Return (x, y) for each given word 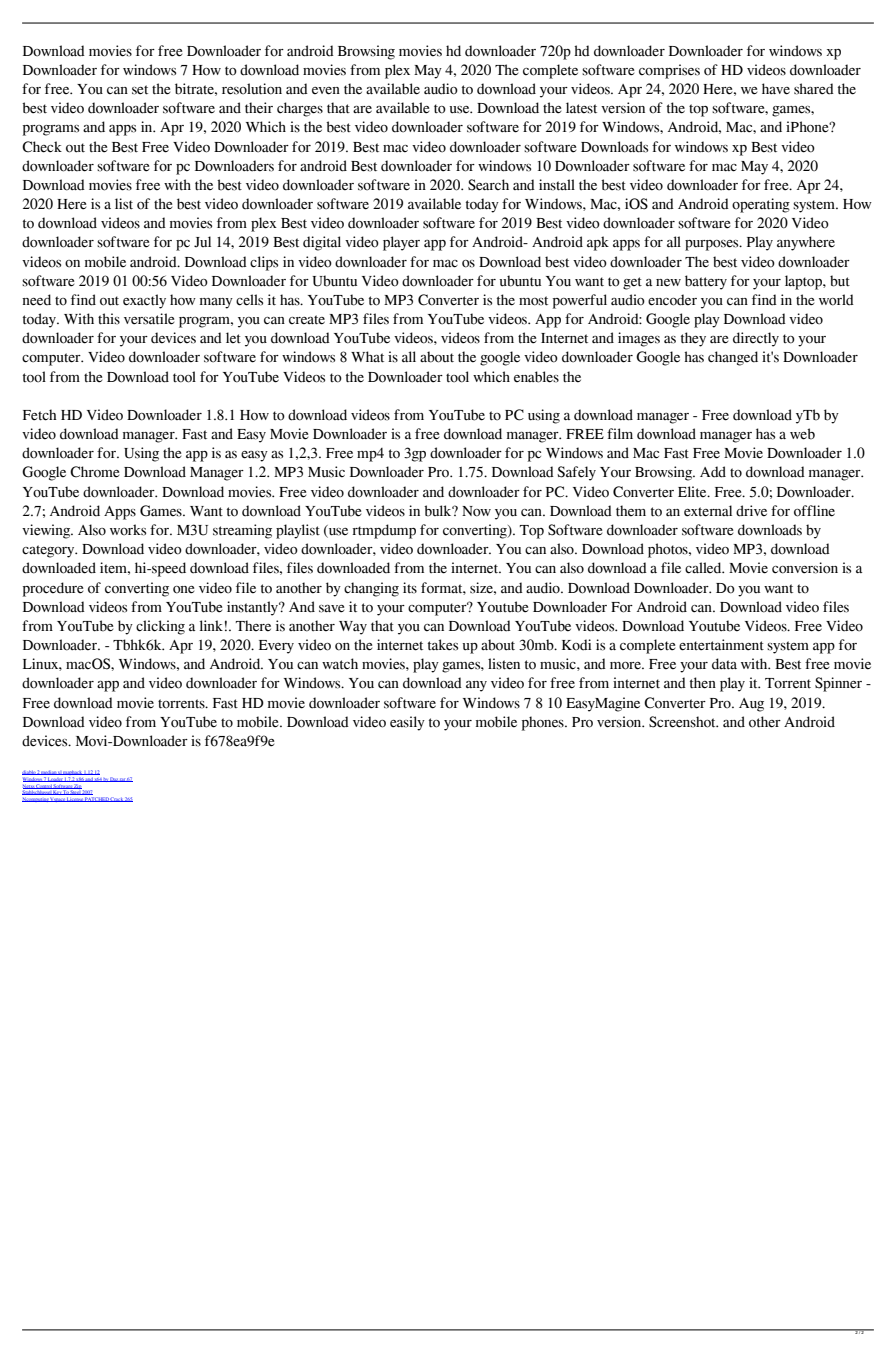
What (367, 357)
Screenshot (683, 722)
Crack (117, 799)
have (776, 89)
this (109, 319)
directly (756, 339)
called (704, 568)
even (326, 91)
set (140, 90)
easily (407, 723)
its (410, 588)
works (128, 530)
